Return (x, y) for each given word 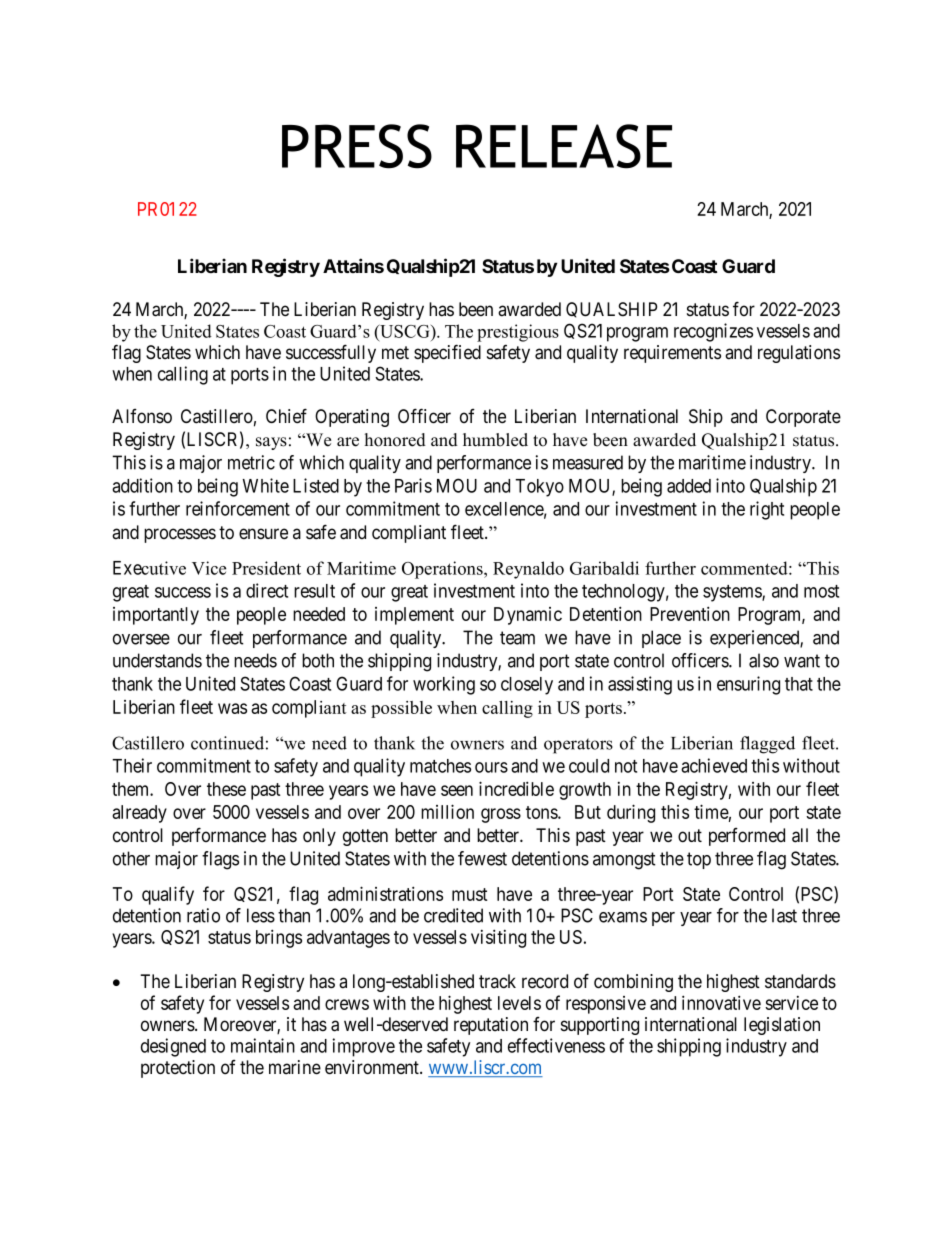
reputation (491, 1026)
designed (173, 1047)
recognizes (713, 332)
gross (501, 815)
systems (733, 593)
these (226, 789)
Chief (286, 416)
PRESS (357, 146)
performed (747, 837)
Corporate (803, 418)
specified (447, 353)
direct (267, 590)
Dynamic (528, 616)
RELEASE (564, 146)
